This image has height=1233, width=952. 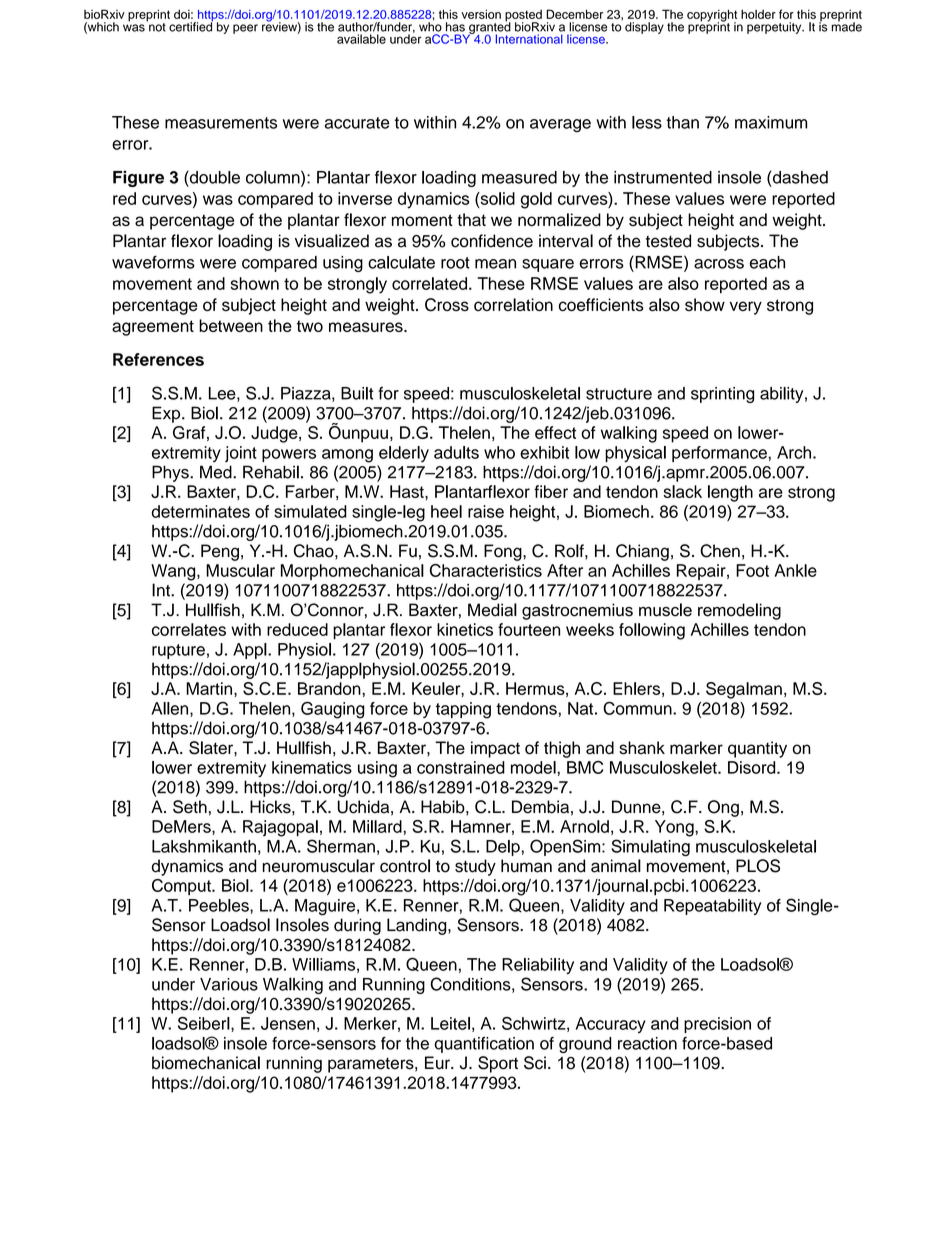 I want to click on peer, so click(x=245, y=29).
